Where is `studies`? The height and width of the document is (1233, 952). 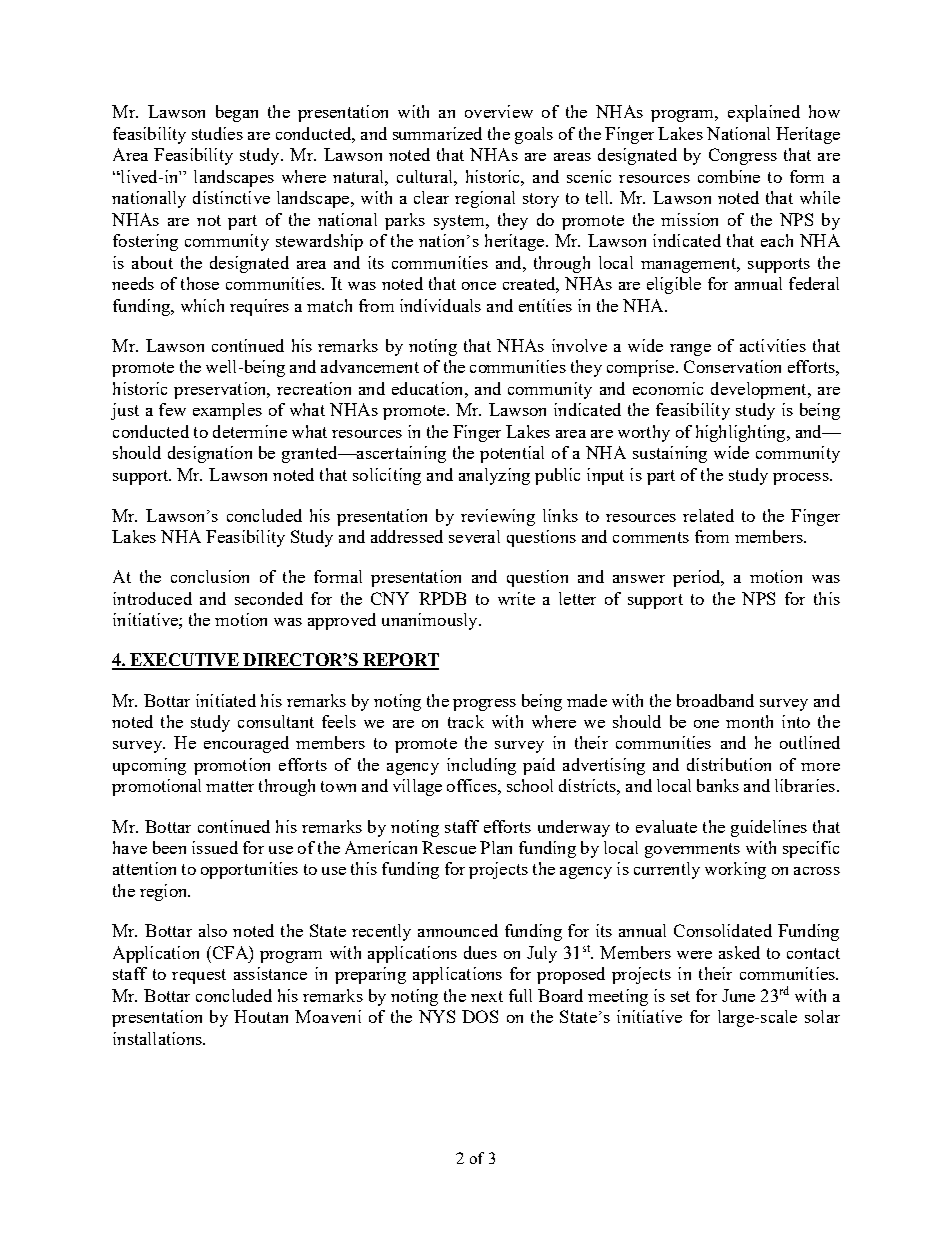
studies is located at coordinates (217, 133).
